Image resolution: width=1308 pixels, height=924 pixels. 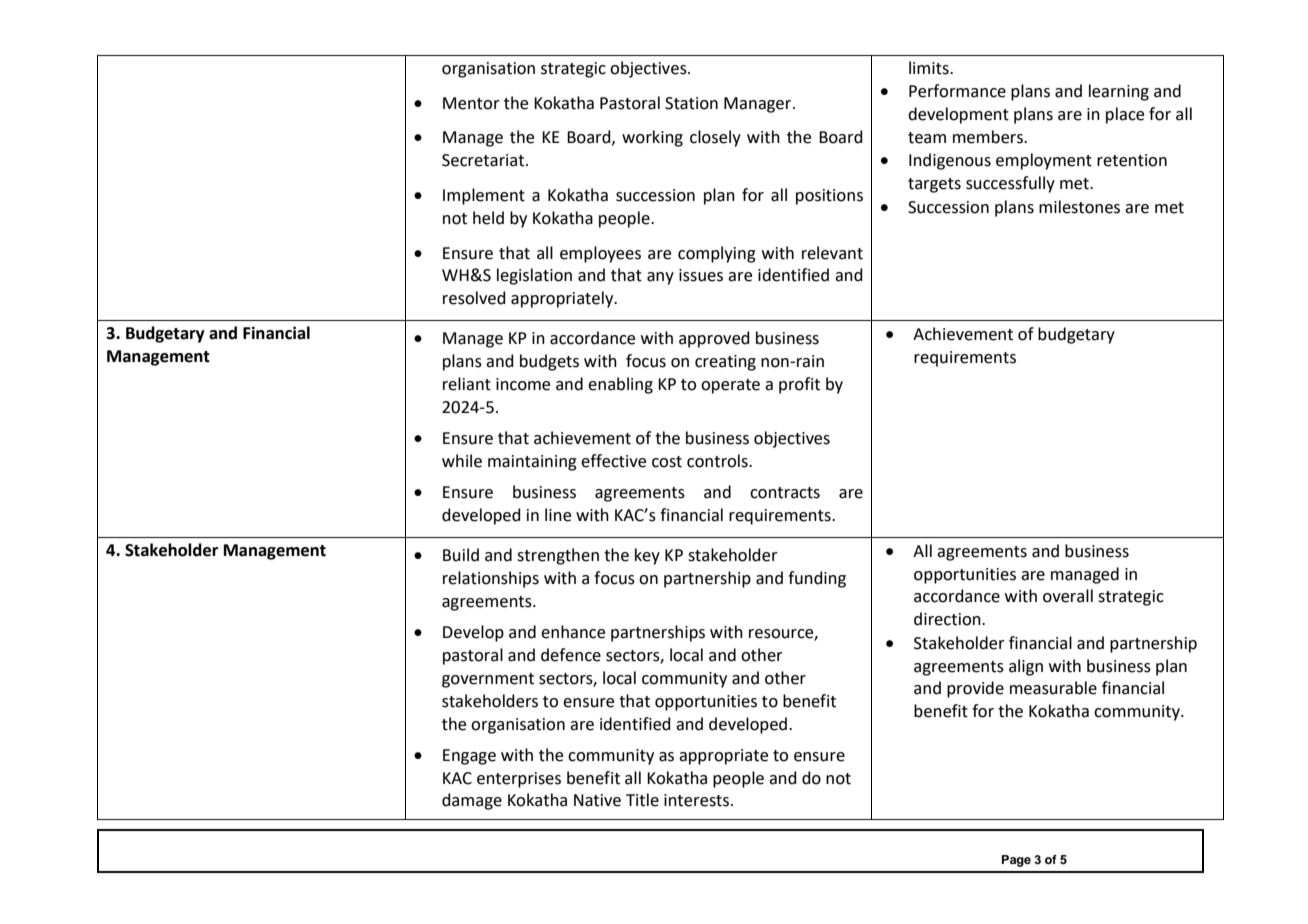 I want to click on Station, so click(x=691, y=103).
